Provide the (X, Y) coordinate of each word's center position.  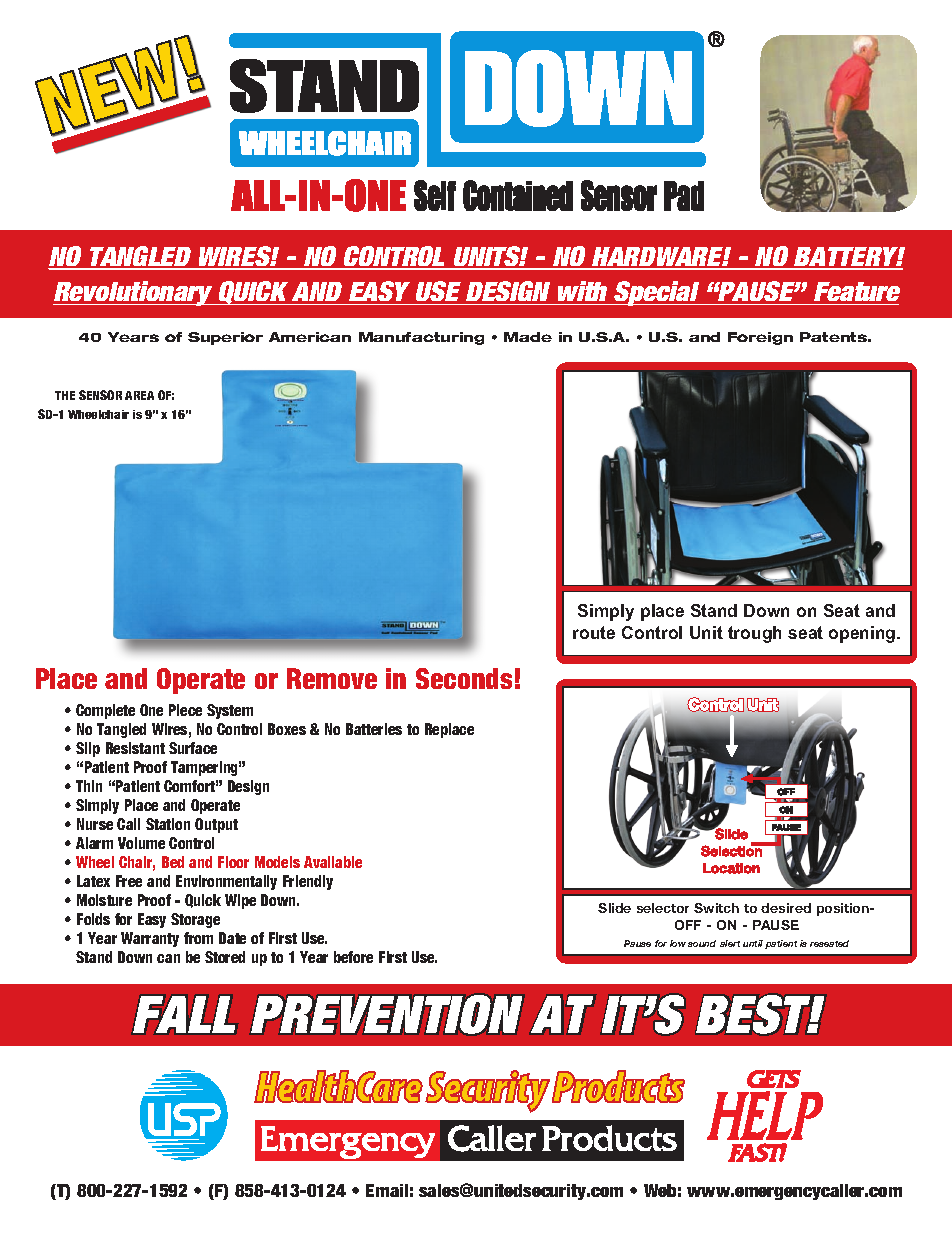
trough (754, 634)
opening (863, 634)
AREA (139, 395)
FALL (185, 1014)
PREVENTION (387, 1014)
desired (786, 908)
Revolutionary (134, 293)
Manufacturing (421, 338)
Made (528, 337)
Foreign (760, 338)
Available (333, 862)
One (151, 710)
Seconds (464, 678)
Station (168, 824)
